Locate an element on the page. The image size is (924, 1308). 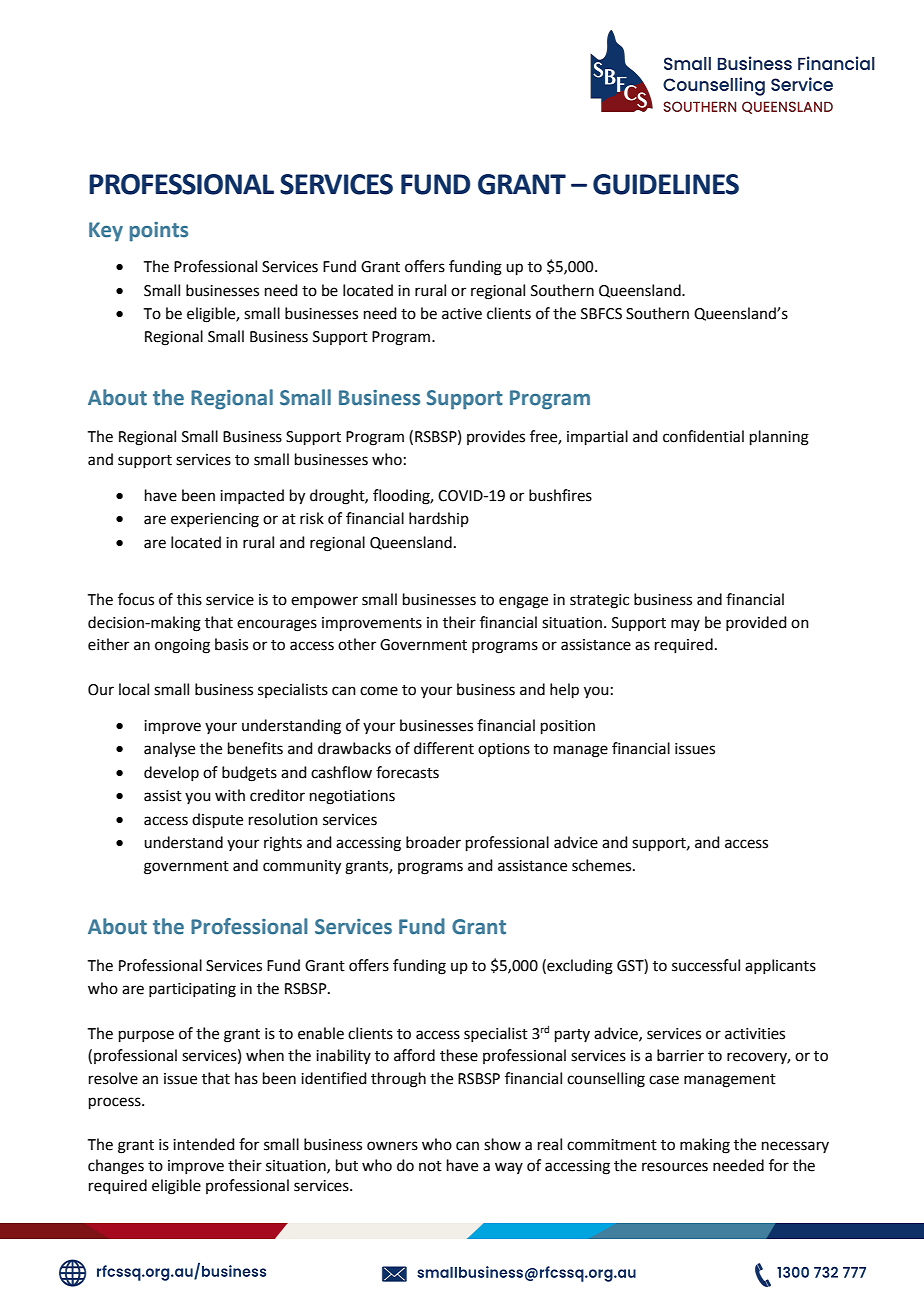
may is located at coordinates (685, 625).
